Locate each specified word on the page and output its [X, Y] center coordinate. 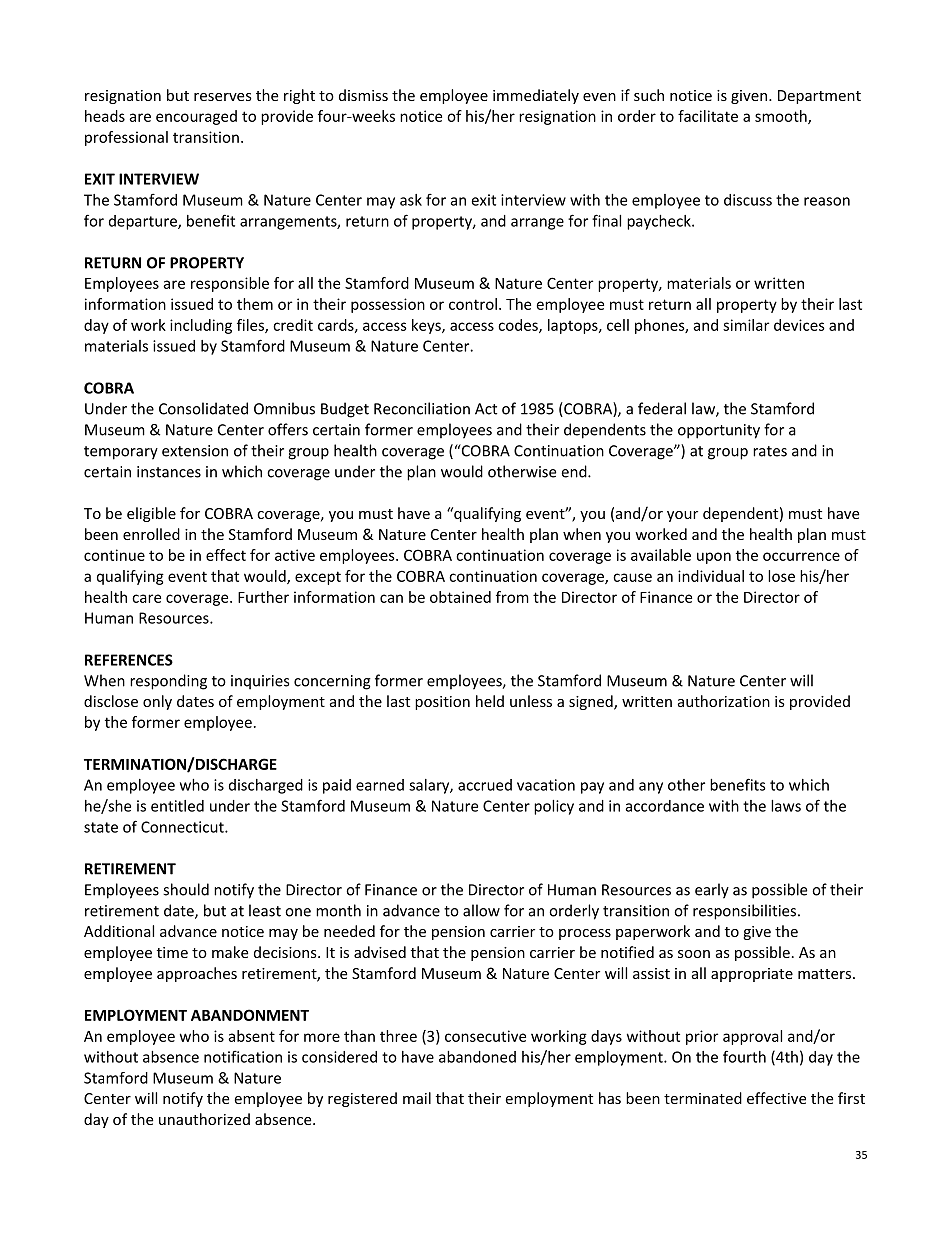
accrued [485, 785]
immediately [536, 96]
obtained [460, 597]
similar [746, 325]
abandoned [477, 1057]
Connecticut [183, 827]
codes [519, 326]
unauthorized [204, 1119]
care [146, 598]
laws [786, 806]
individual [711, 576]
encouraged [196, 117]
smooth [782, 117]
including [201, 326]
